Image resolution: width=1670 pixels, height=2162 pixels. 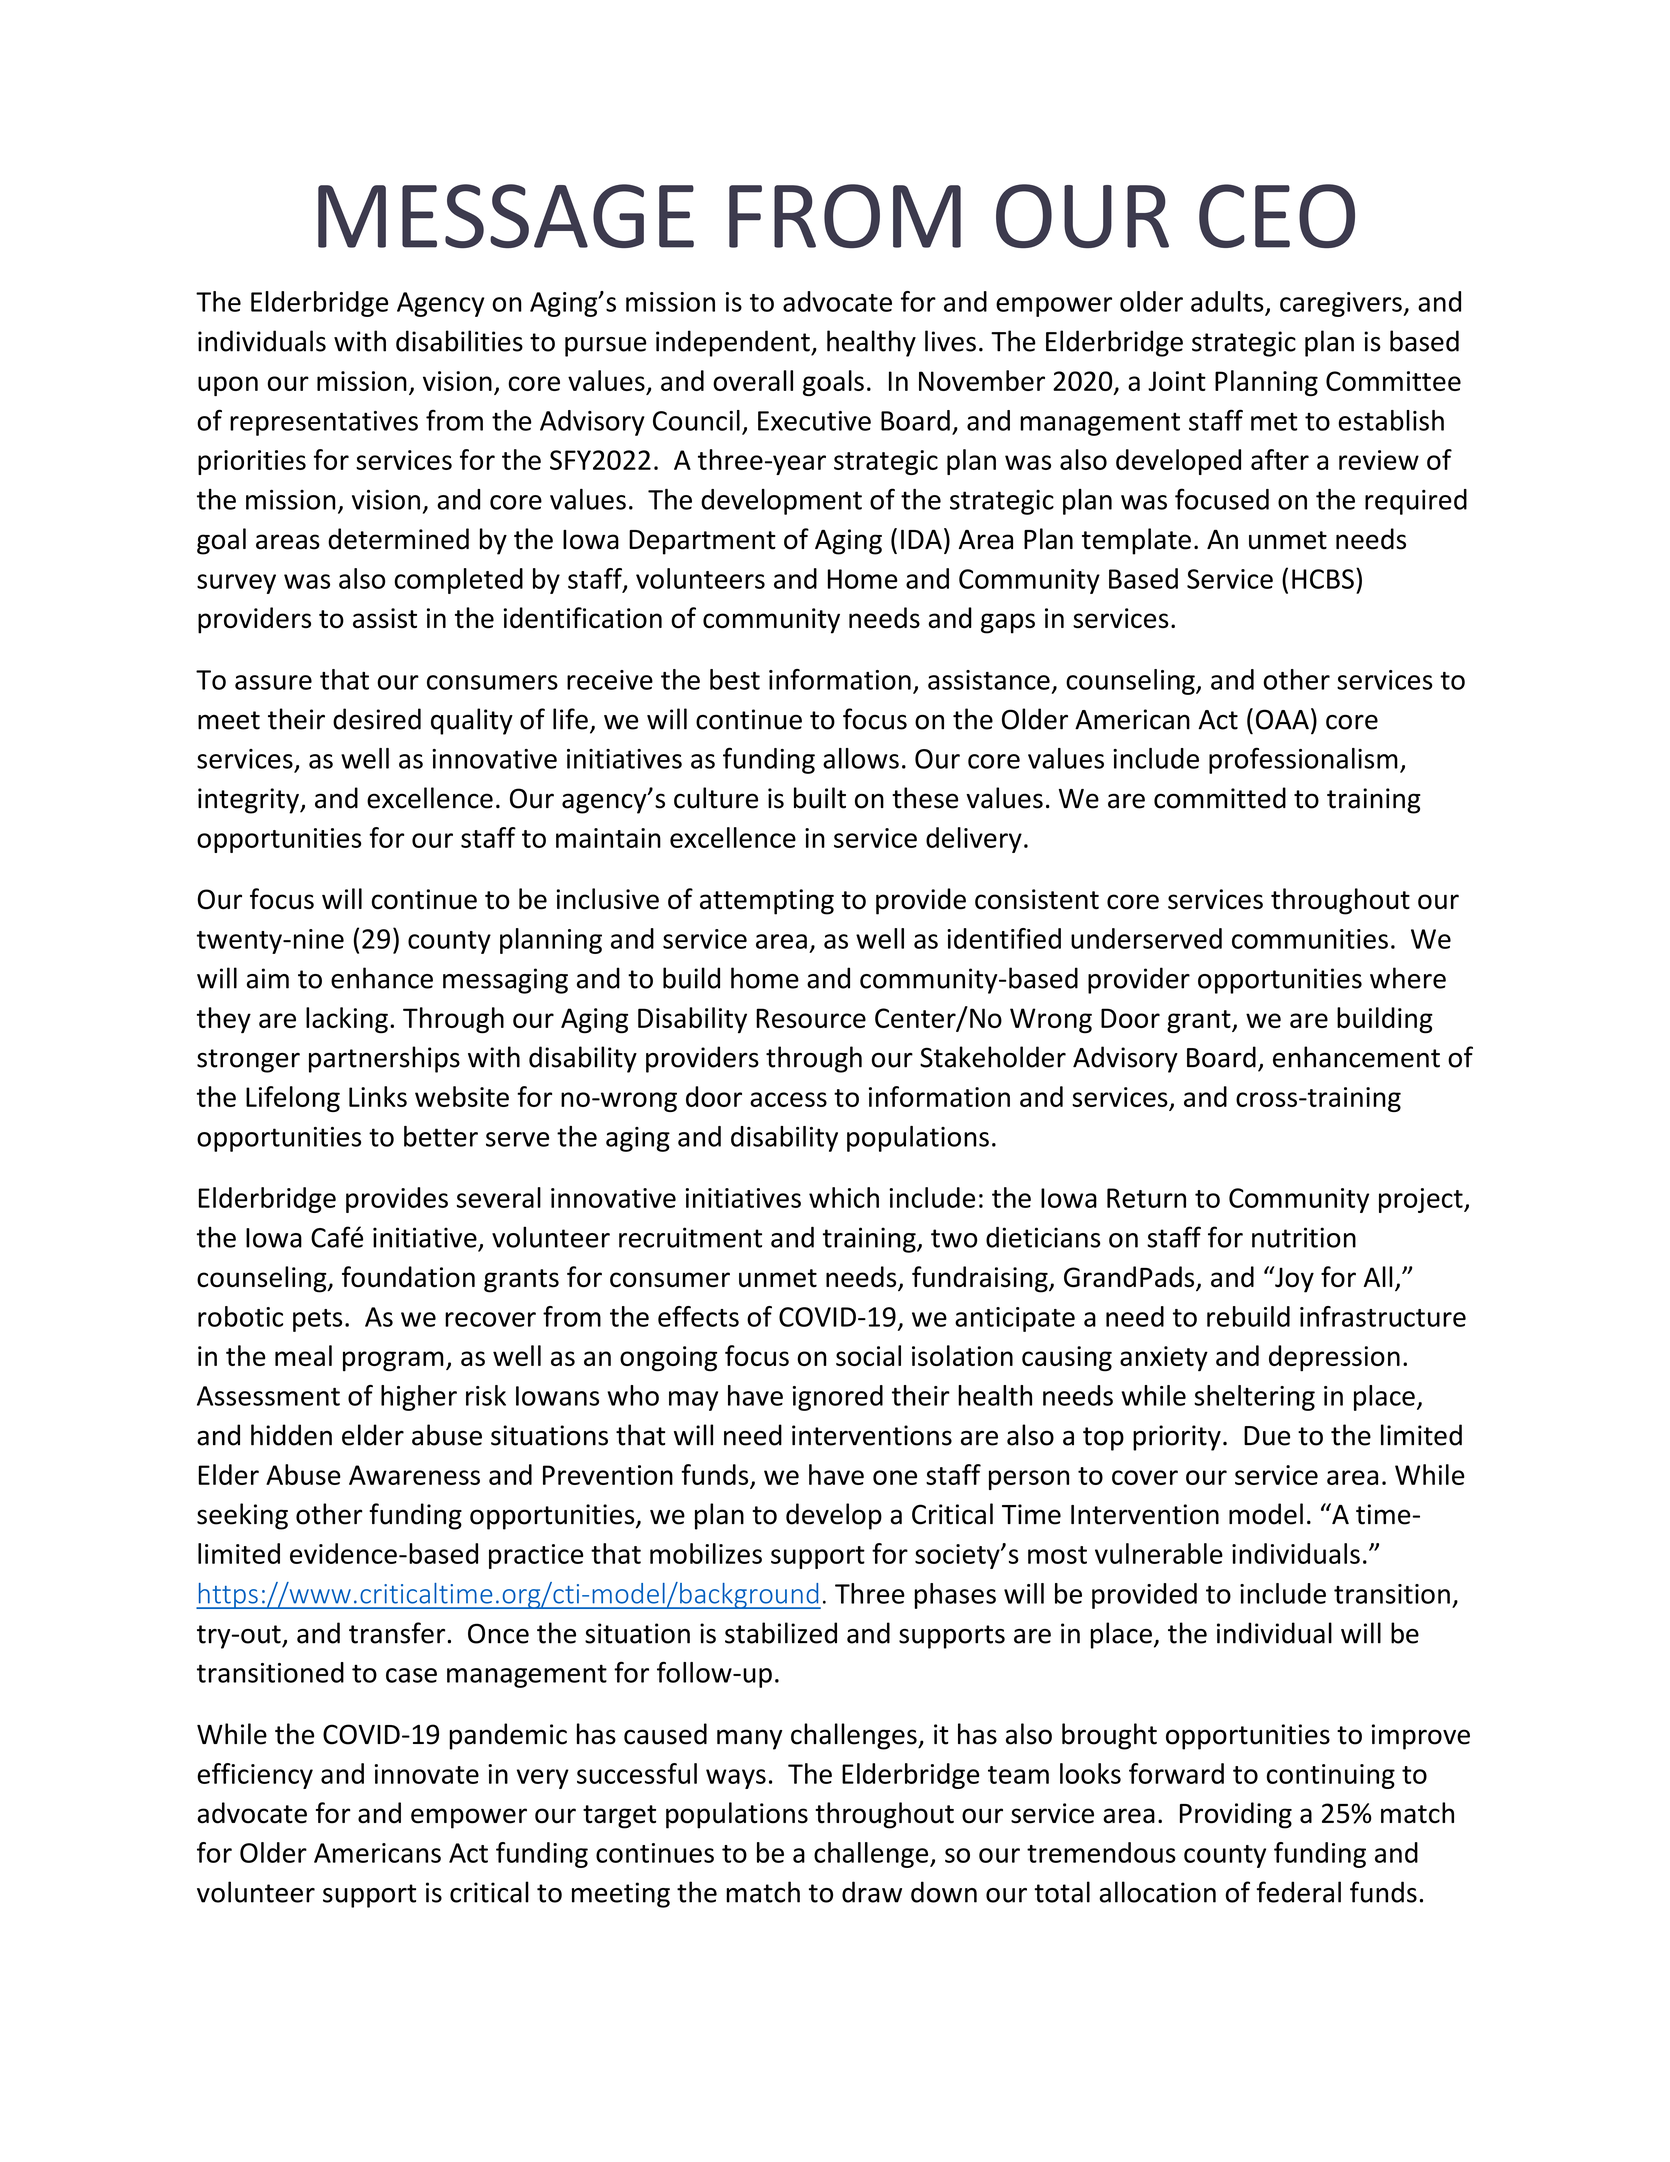 I want to click on independent, so click(x=734, y=343).
